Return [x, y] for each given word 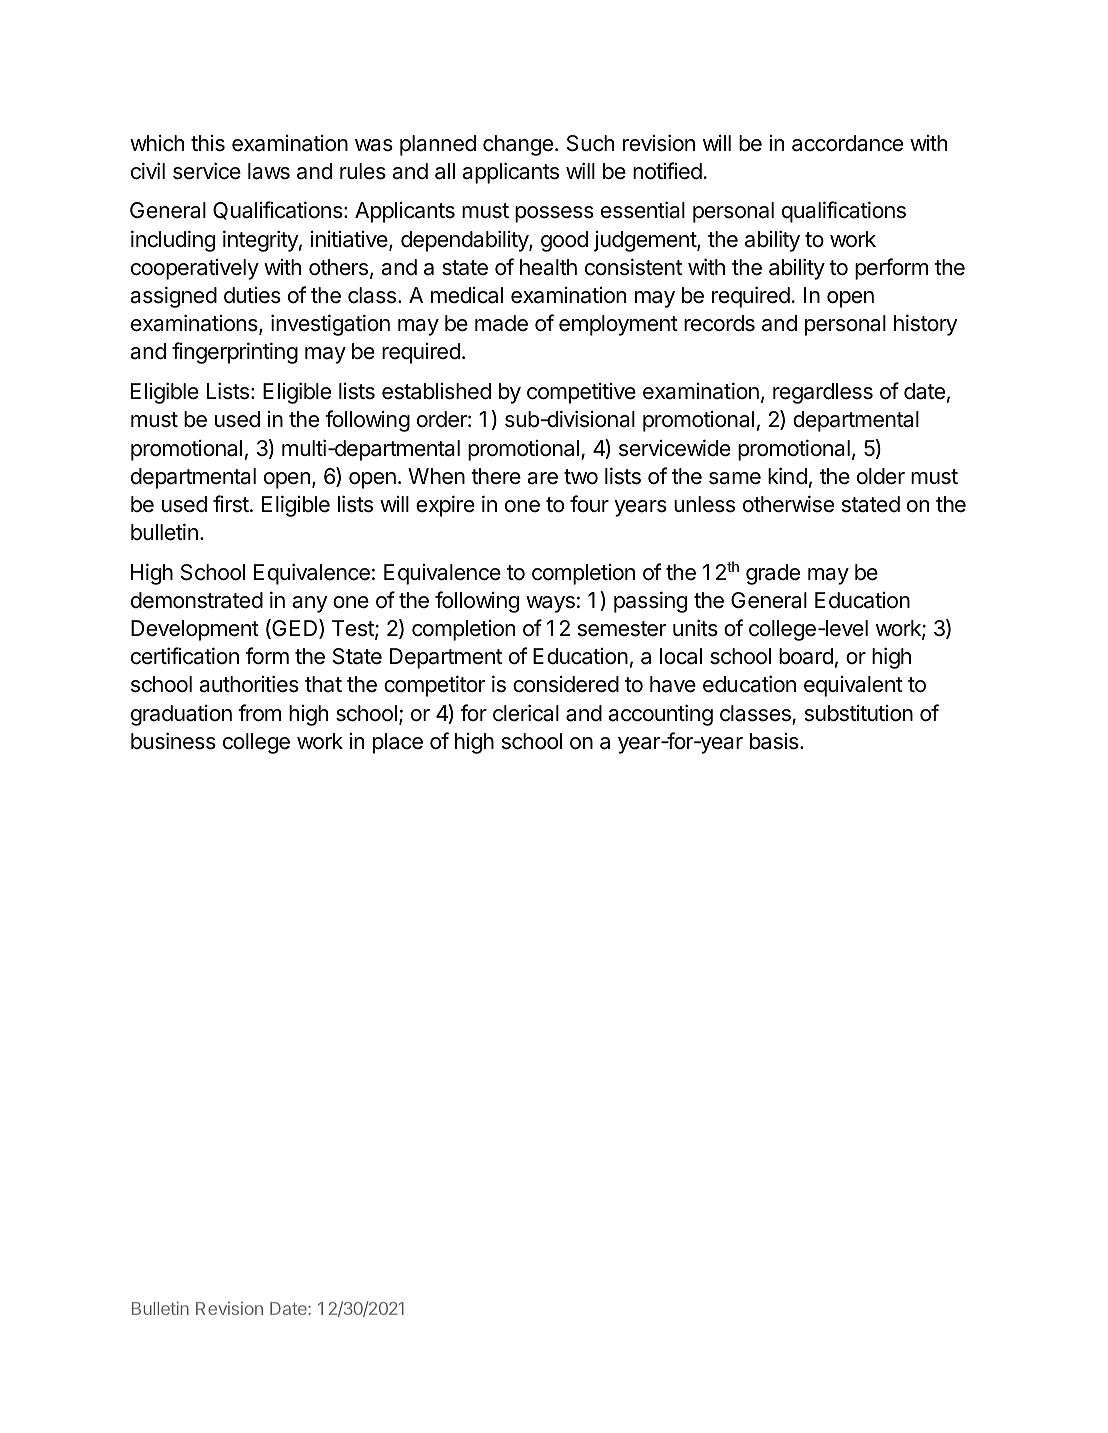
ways [550, 604]
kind [787, 476]
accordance [847, 143]
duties [252, 295]
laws [269, 171]
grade [773, 574]
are [542, 478]
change [518, 145]
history [926, 325]
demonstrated [197, 600]
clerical [526, 713]
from [259, 713]
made [501, 323]
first [231, 504]
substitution [859, 713]
